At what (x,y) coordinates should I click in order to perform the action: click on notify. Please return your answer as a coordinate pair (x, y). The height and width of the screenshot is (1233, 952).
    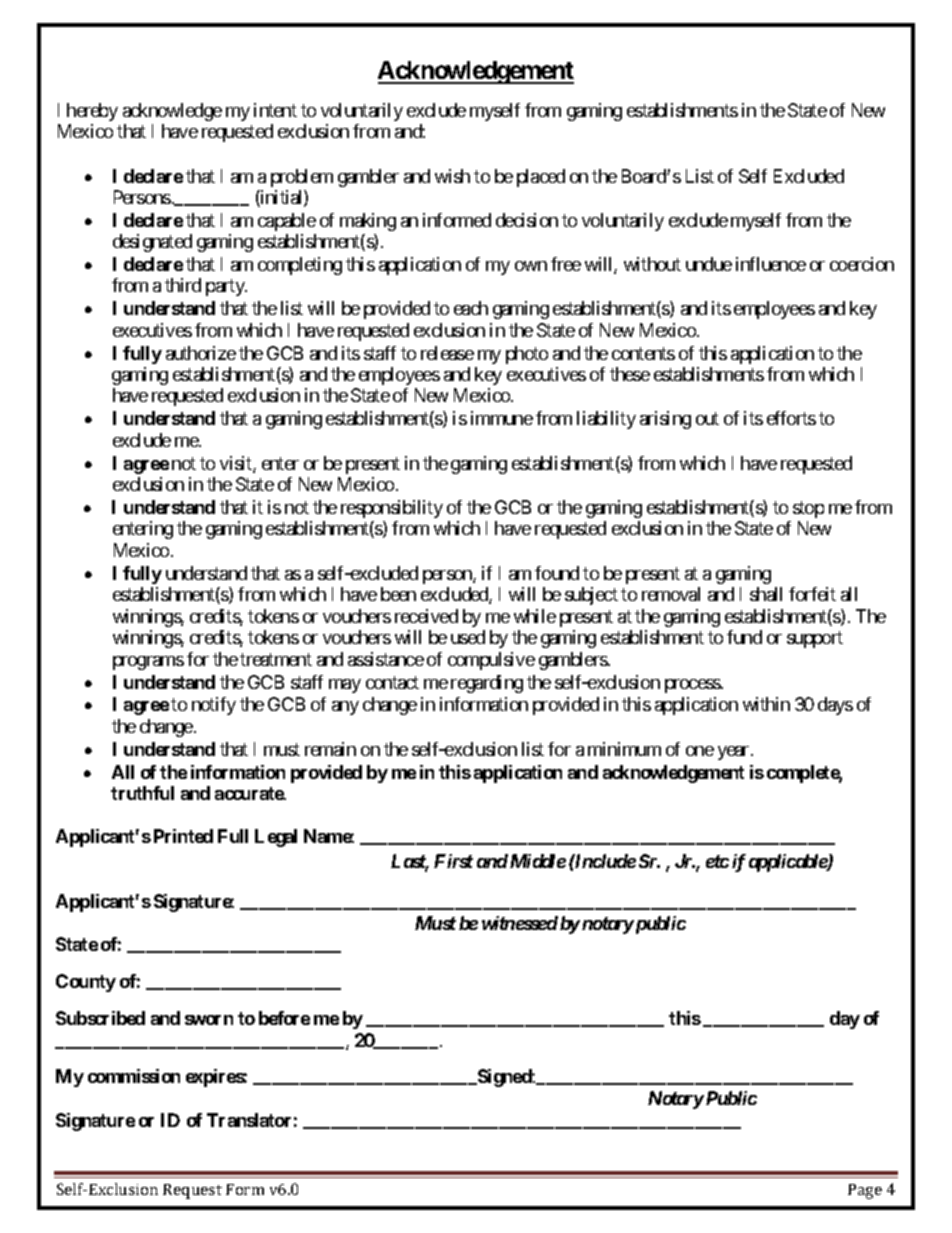
    Looking at the image, I should click on (214, 706).
